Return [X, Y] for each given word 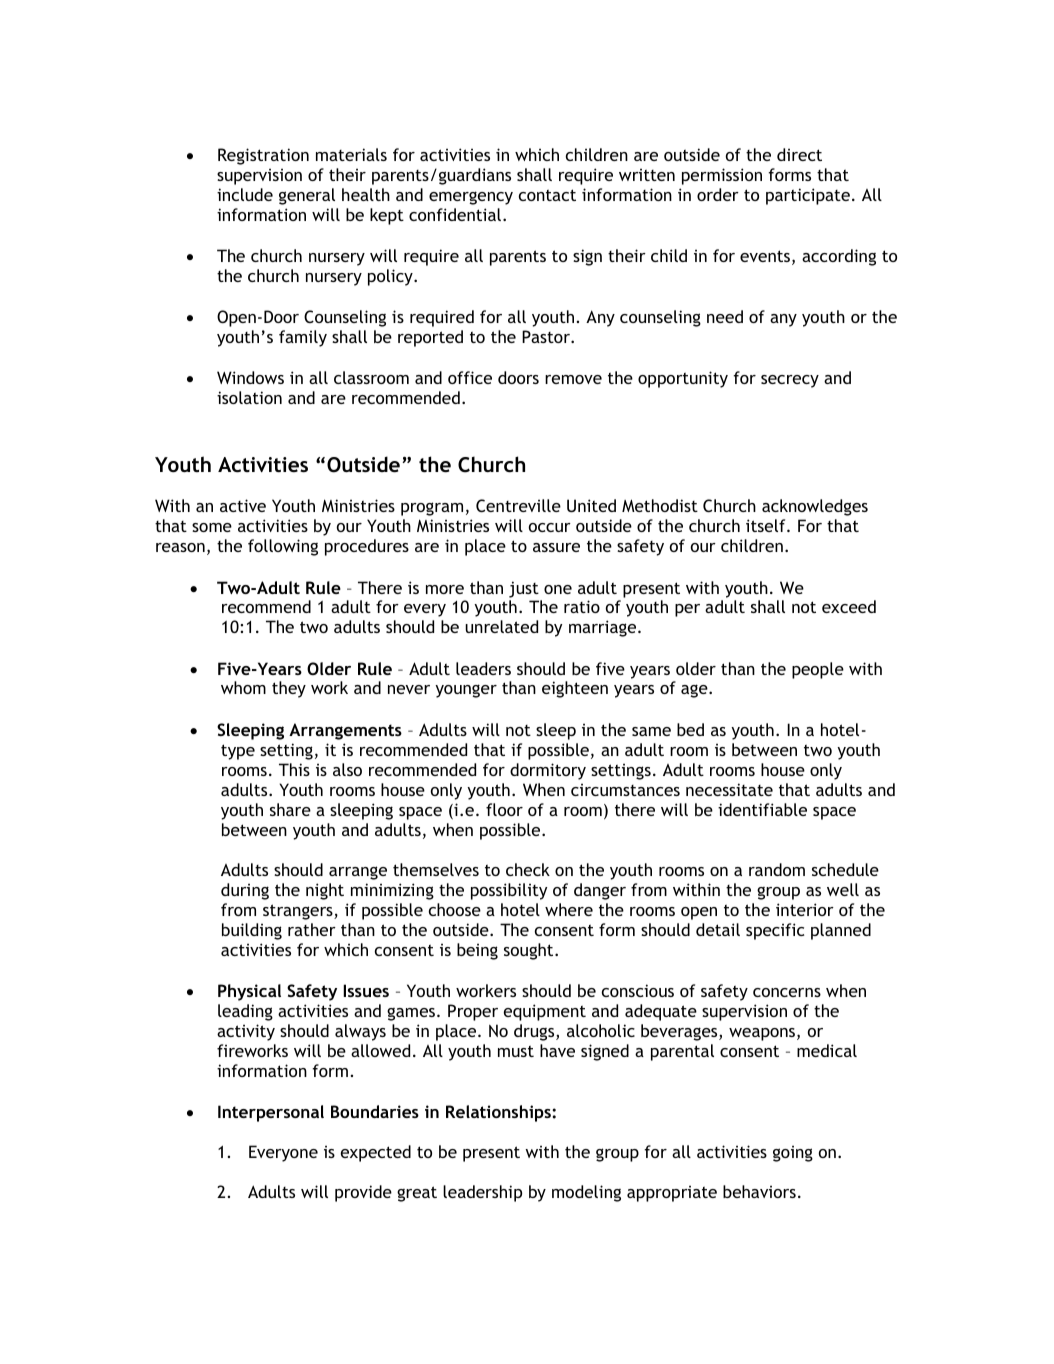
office [470, 377]
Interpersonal [271, 1113]
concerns [787, 992]
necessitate [729, 789]
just [524, 589]
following [283, 547]
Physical [249, 992]
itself [767, 525]
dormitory [548, 771]
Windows [250, 377]
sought [530, 951]
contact [547, 195]
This [294, 769]
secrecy [790, 381]
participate [808, 196]
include [245, 194]
